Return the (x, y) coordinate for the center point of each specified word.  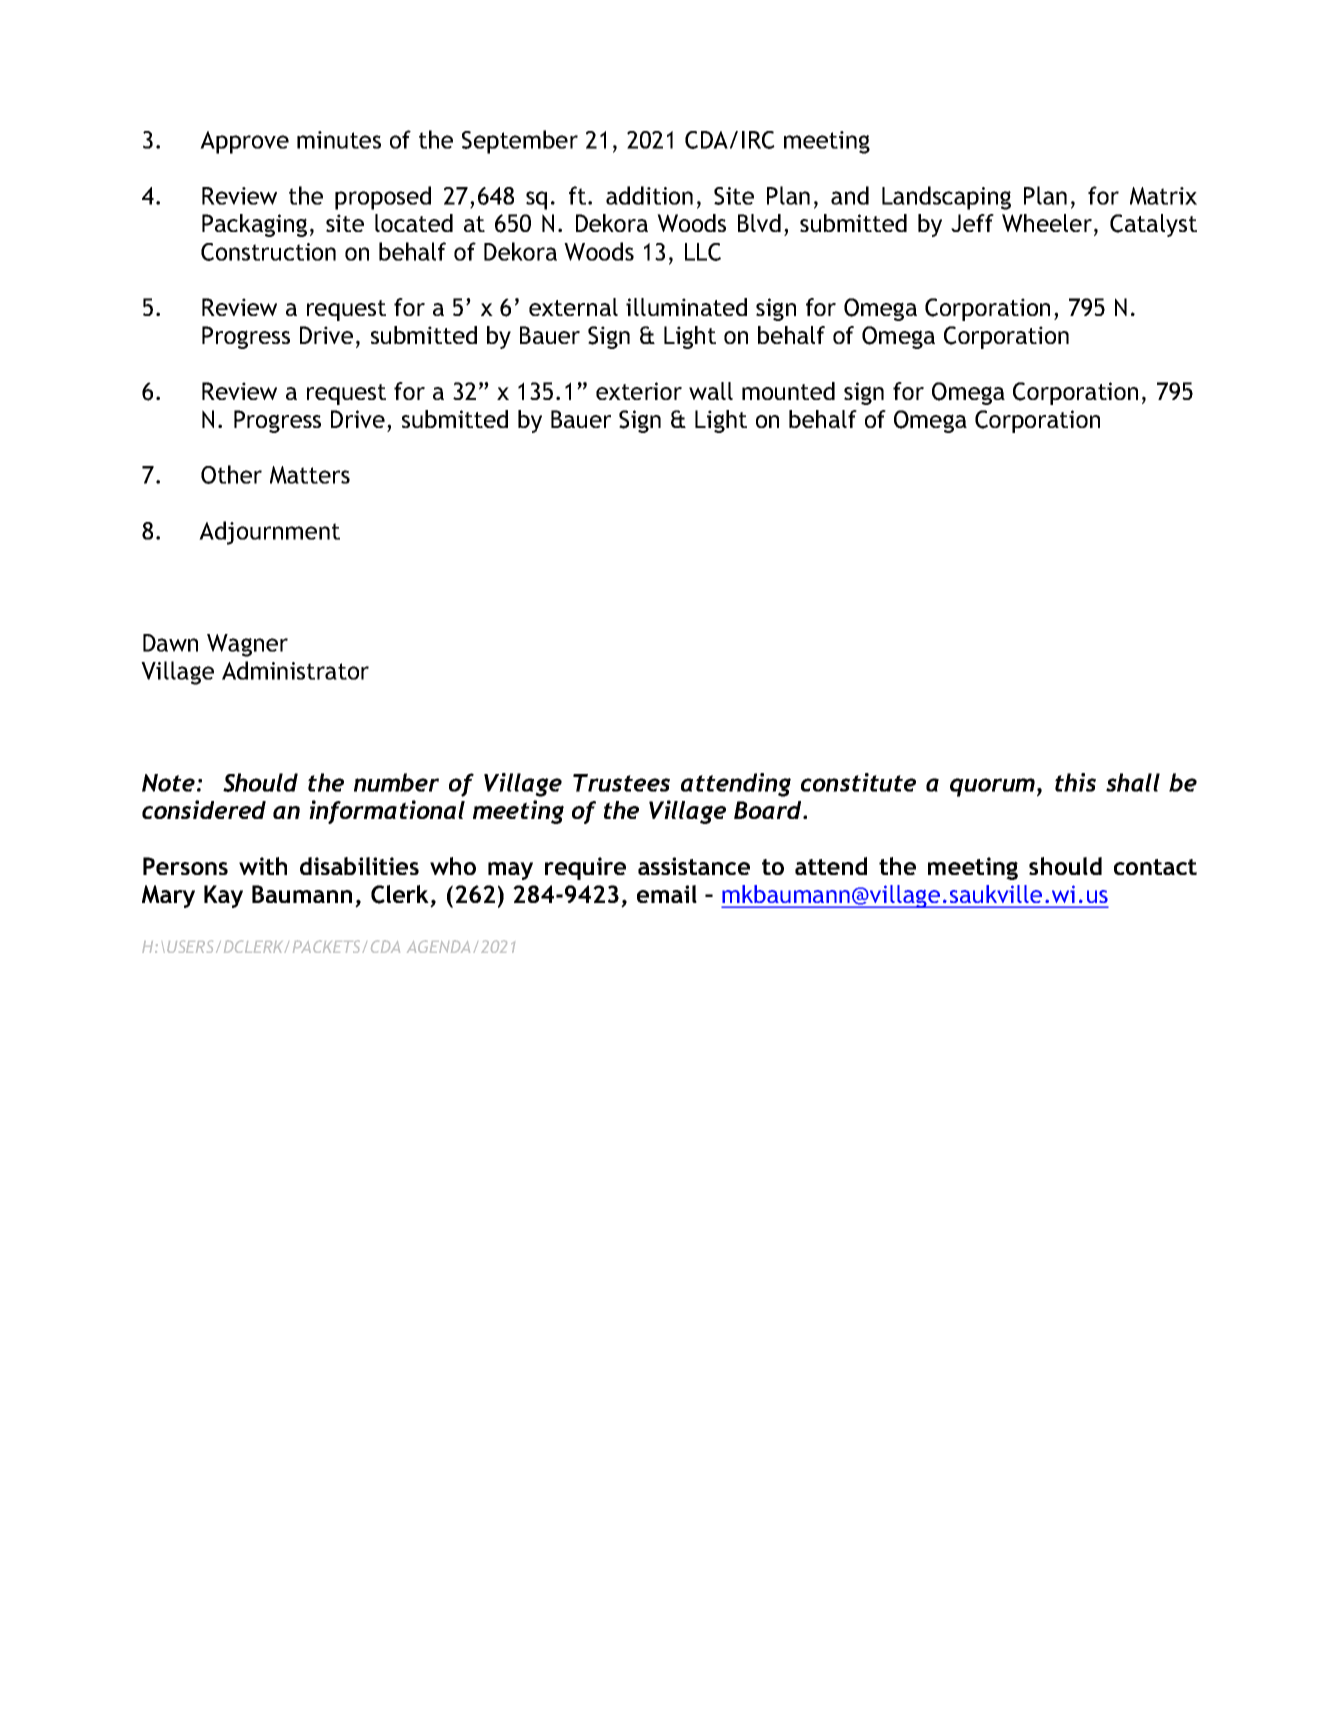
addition (649, 195)
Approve (244, 142)
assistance (694, 866)
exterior (639, 391)
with (263, 866)
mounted (788, 391)
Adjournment (269, 533)
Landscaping (946, 198)
